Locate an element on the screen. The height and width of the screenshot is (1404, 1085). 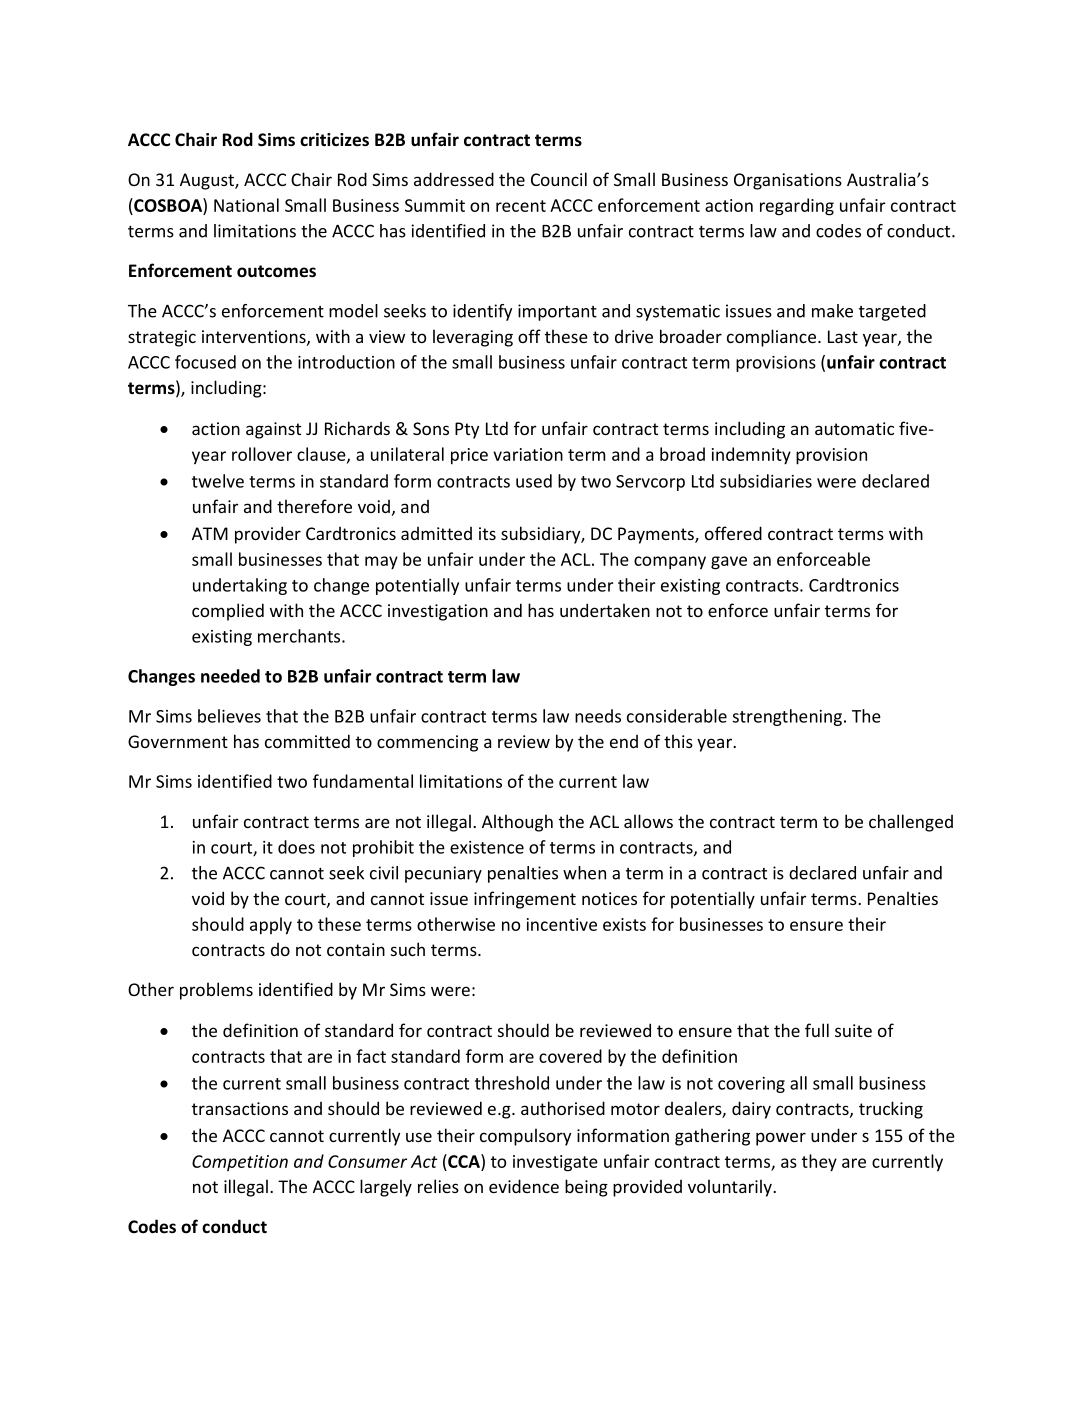
Organisations is located at coordinates (788, 181).
